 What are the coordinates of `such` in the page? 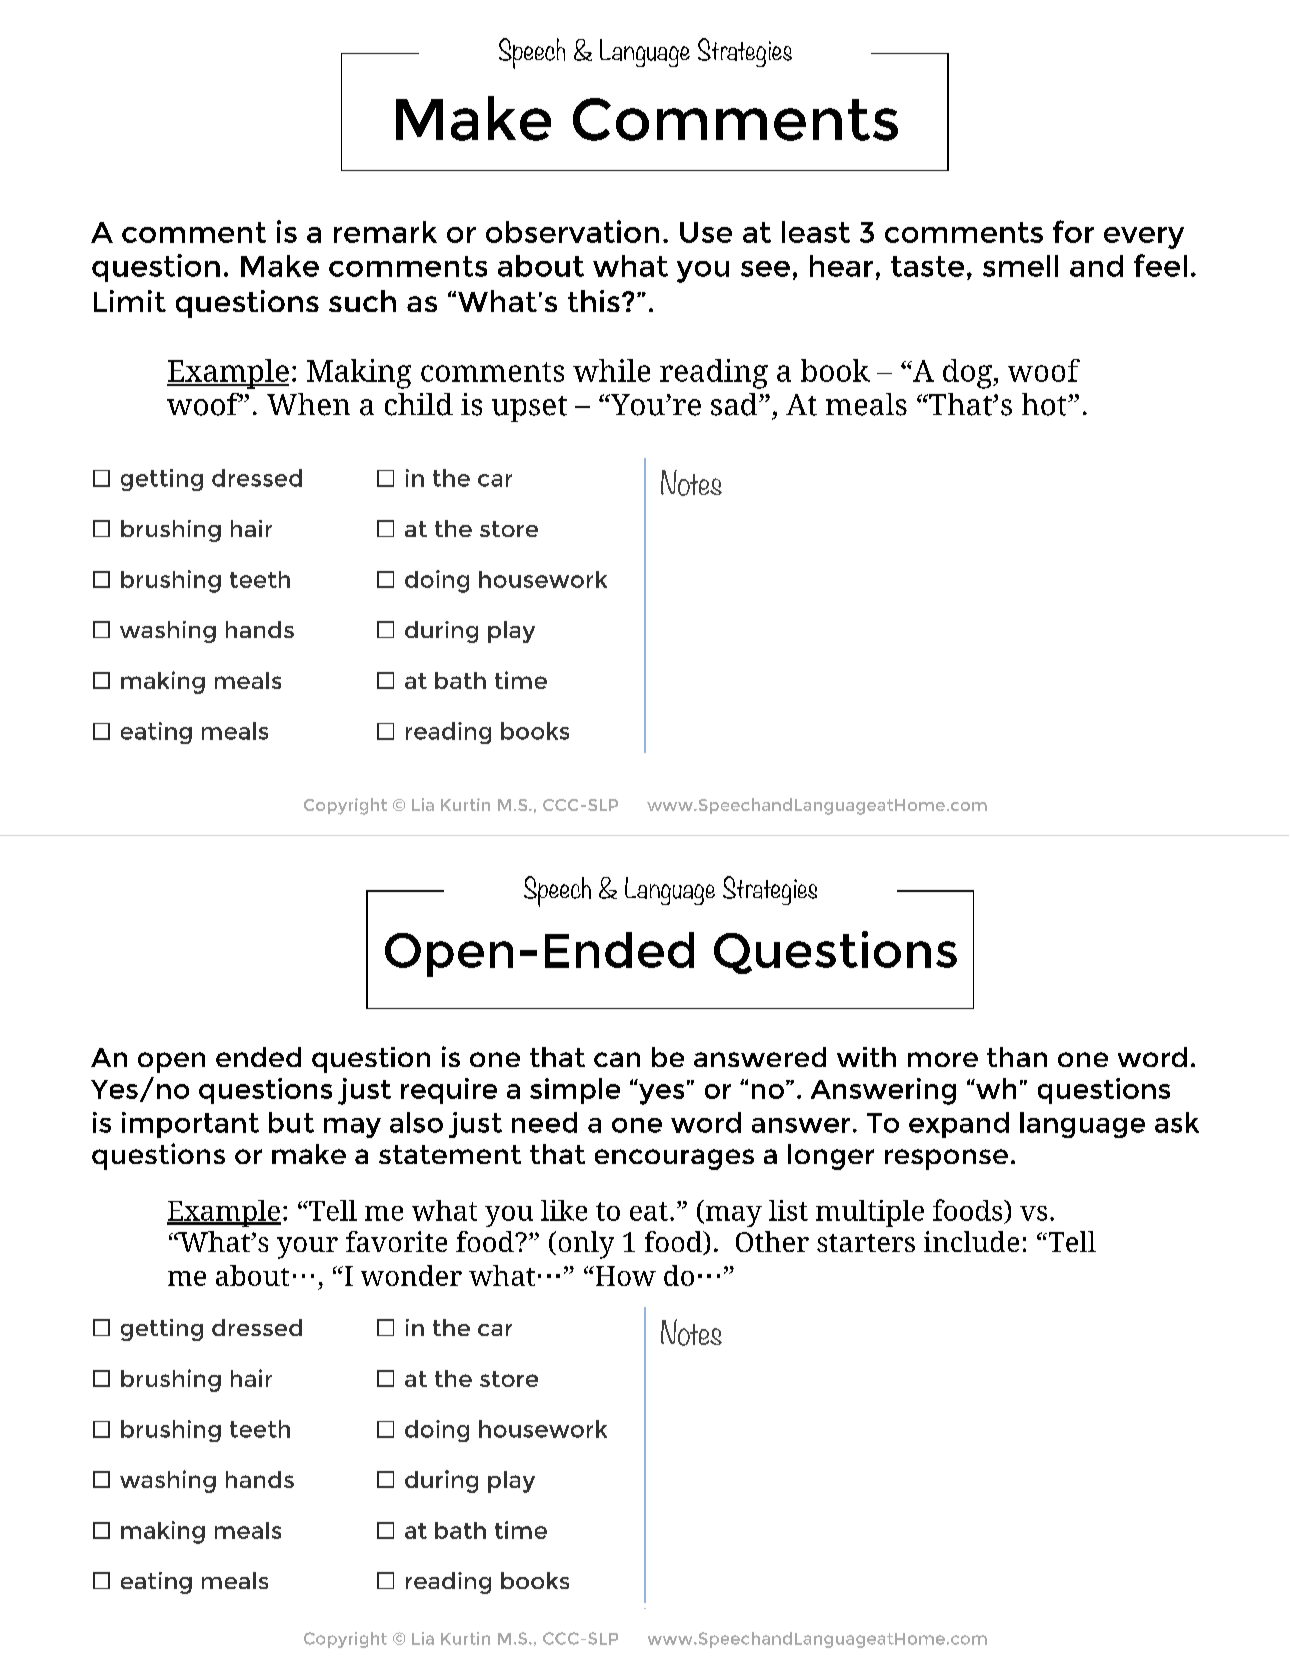 It's located at (362, 301).
